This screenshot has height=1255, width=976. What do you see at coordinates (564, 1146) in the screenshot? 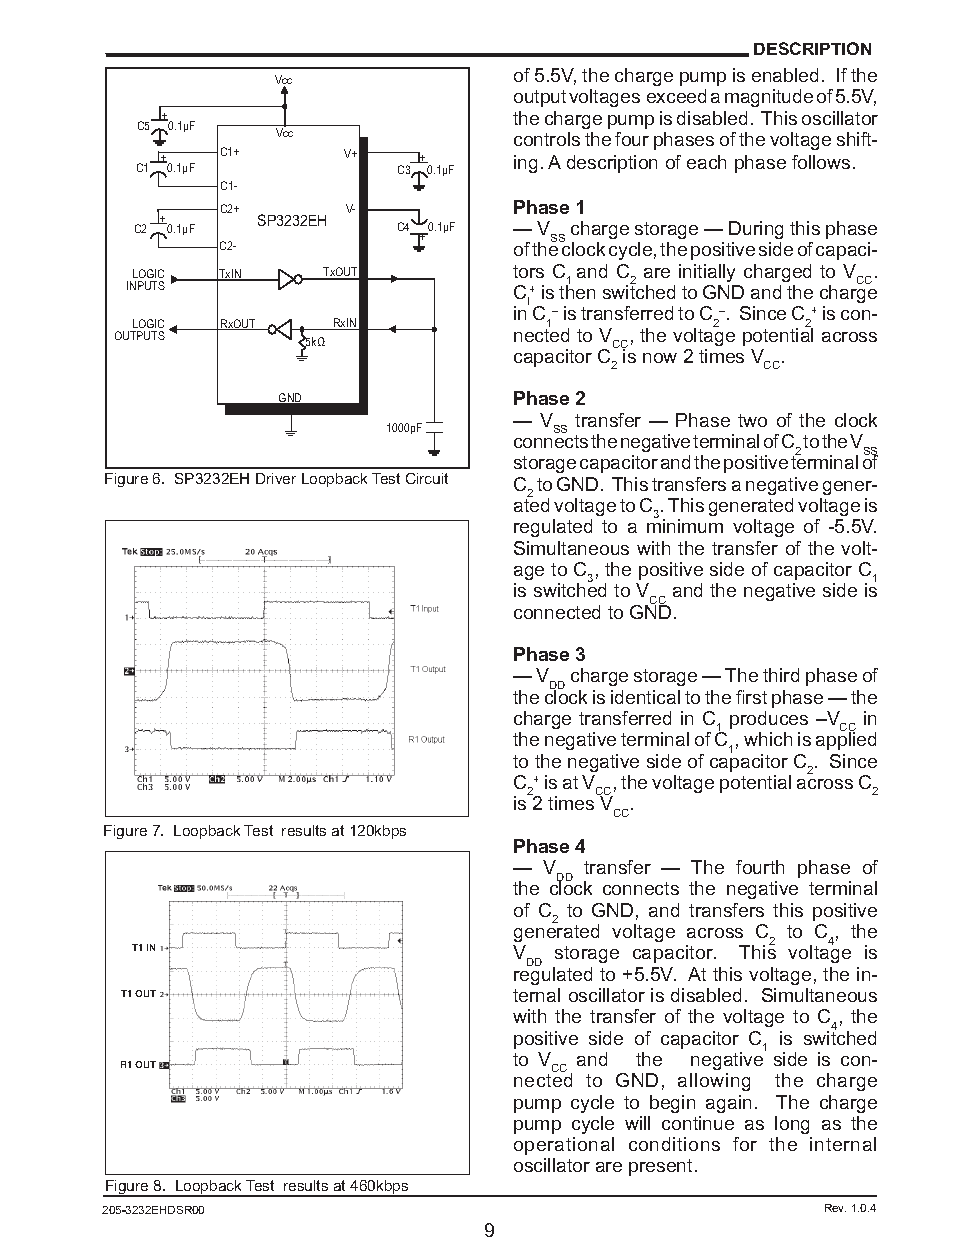
I see `operational` at bounding box center [564, 1146].
